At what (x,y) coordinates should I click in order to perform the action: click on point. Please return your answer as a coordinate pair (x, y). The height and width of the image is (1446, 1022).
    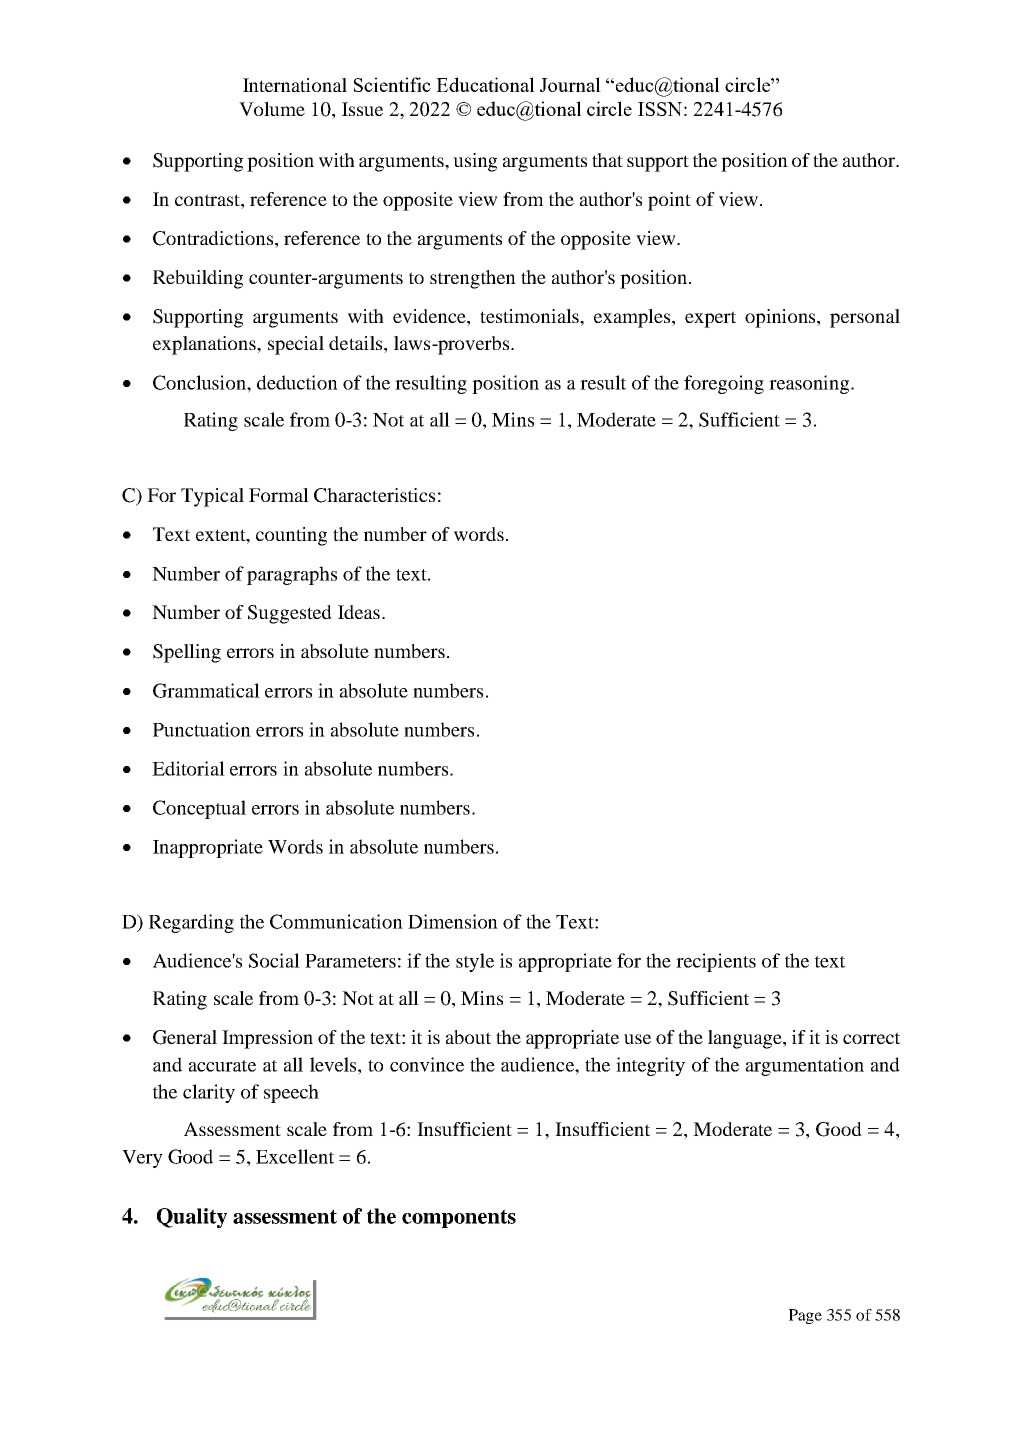
    Looking at the image, I should click on (669, 201).
